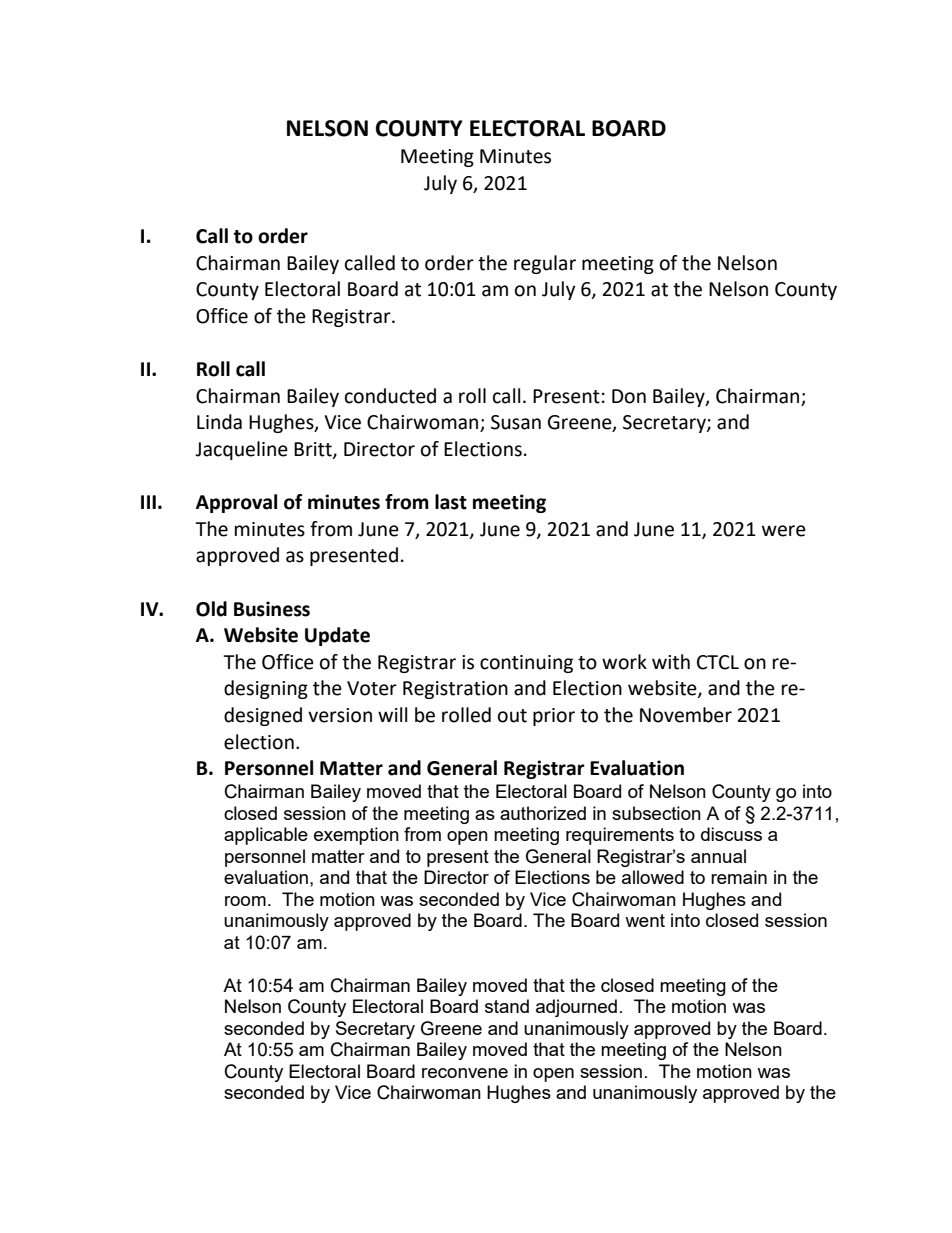  I want to click on authorized, so click(543, 813).
